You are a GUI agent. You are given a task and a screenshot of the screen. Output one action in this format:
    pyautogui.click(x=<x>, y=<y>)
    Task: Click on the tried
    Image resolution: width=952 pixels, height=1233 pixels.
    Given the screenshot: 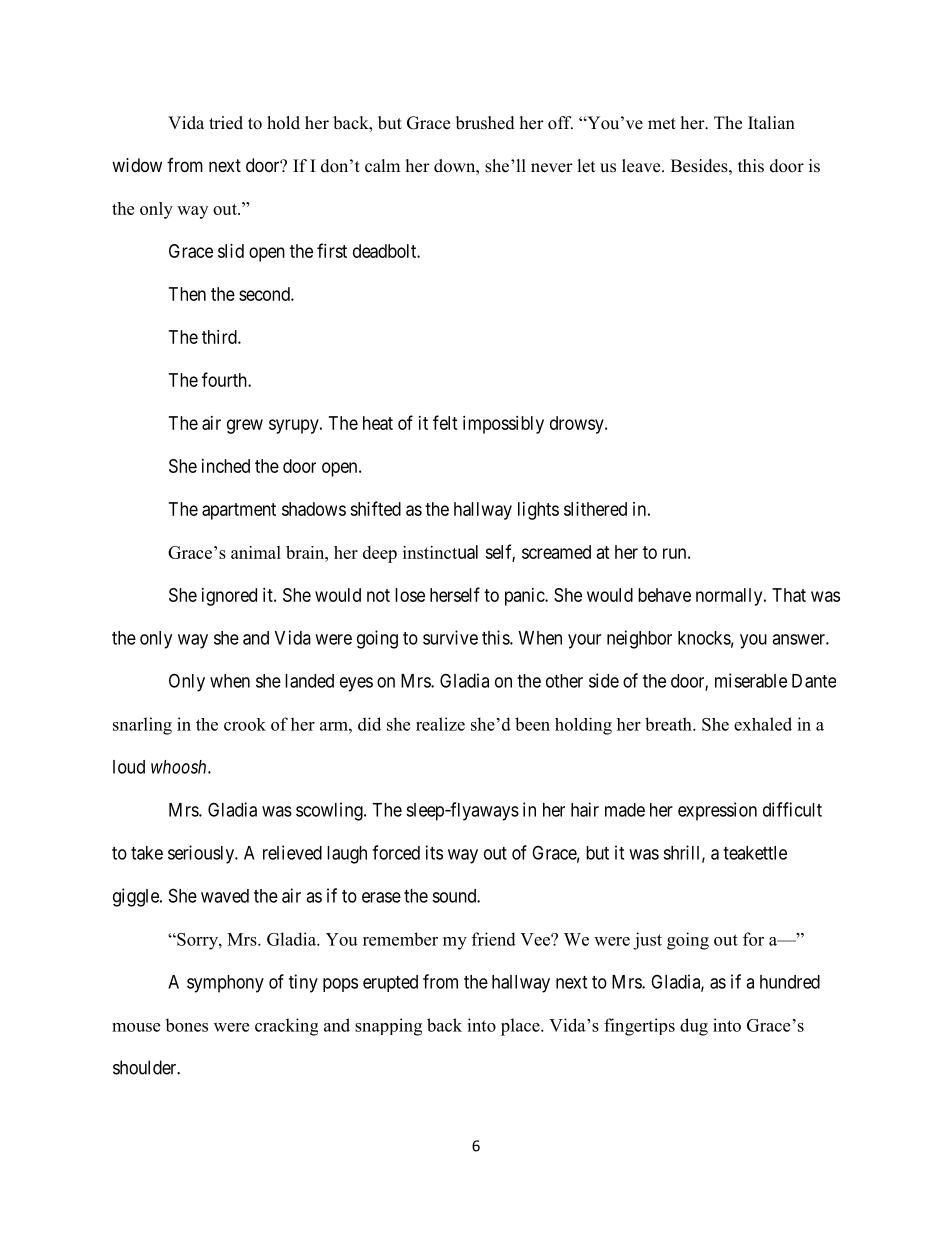 What is the action you would take?
    pyautogui.click(x=226, y=123)
